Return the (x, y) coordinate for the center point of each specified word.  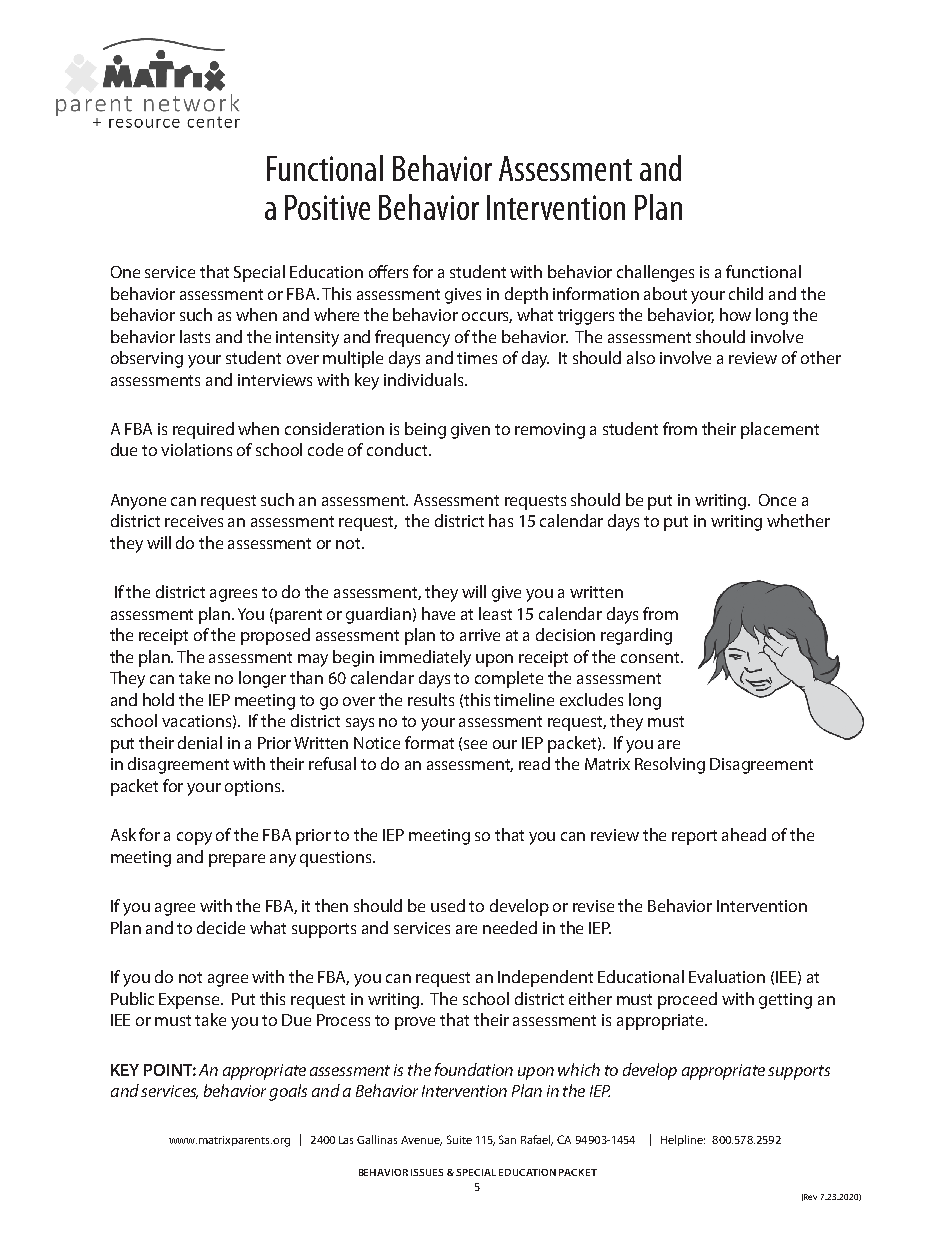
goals (288, 1092)
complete (509, 679)
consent (651, 657)
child (746, 293)
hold (158, 699)
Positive (327, 207)
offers (388, 271)
